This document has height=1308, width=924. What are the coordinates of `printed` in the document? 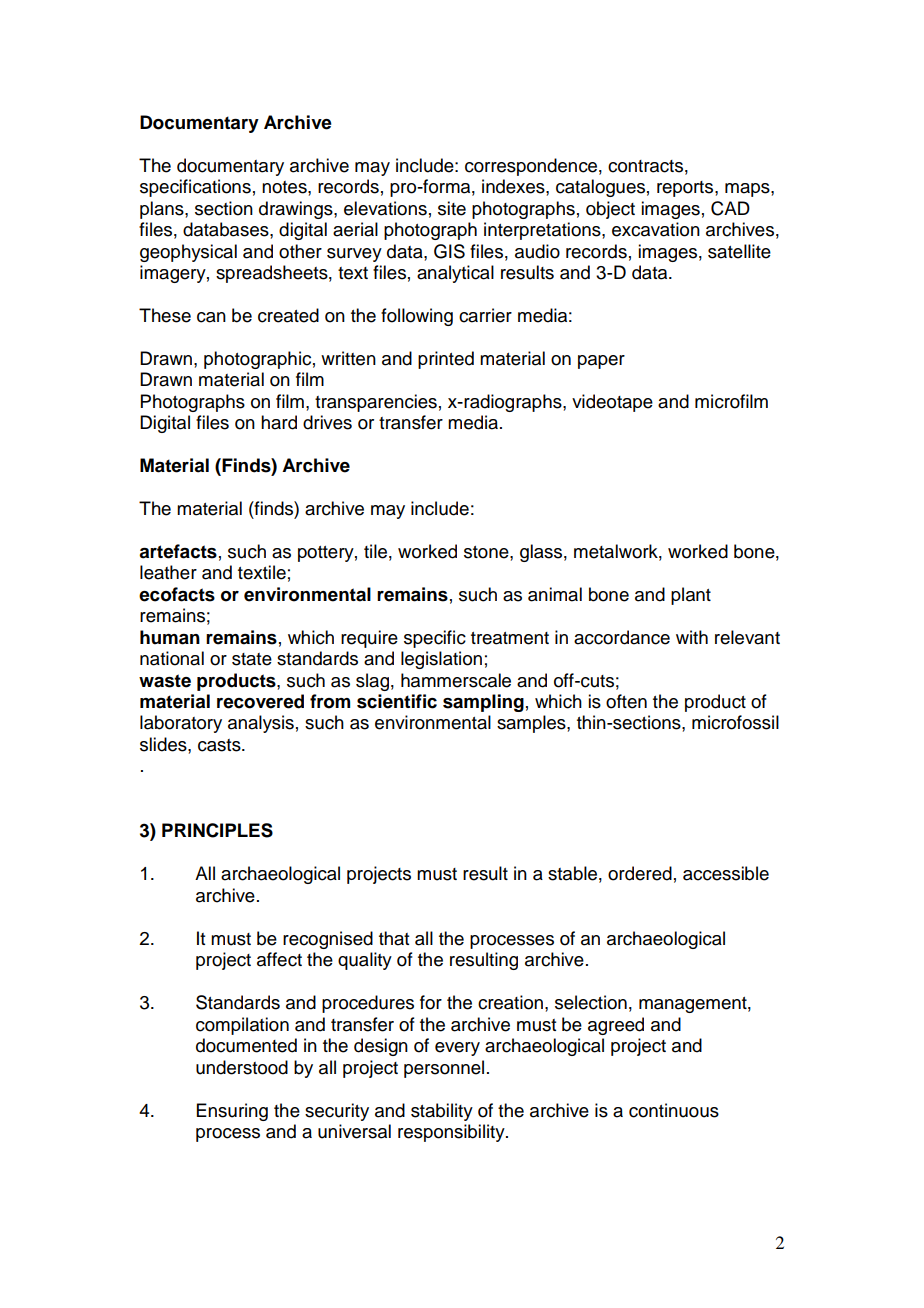 It's located at (446, 360).
